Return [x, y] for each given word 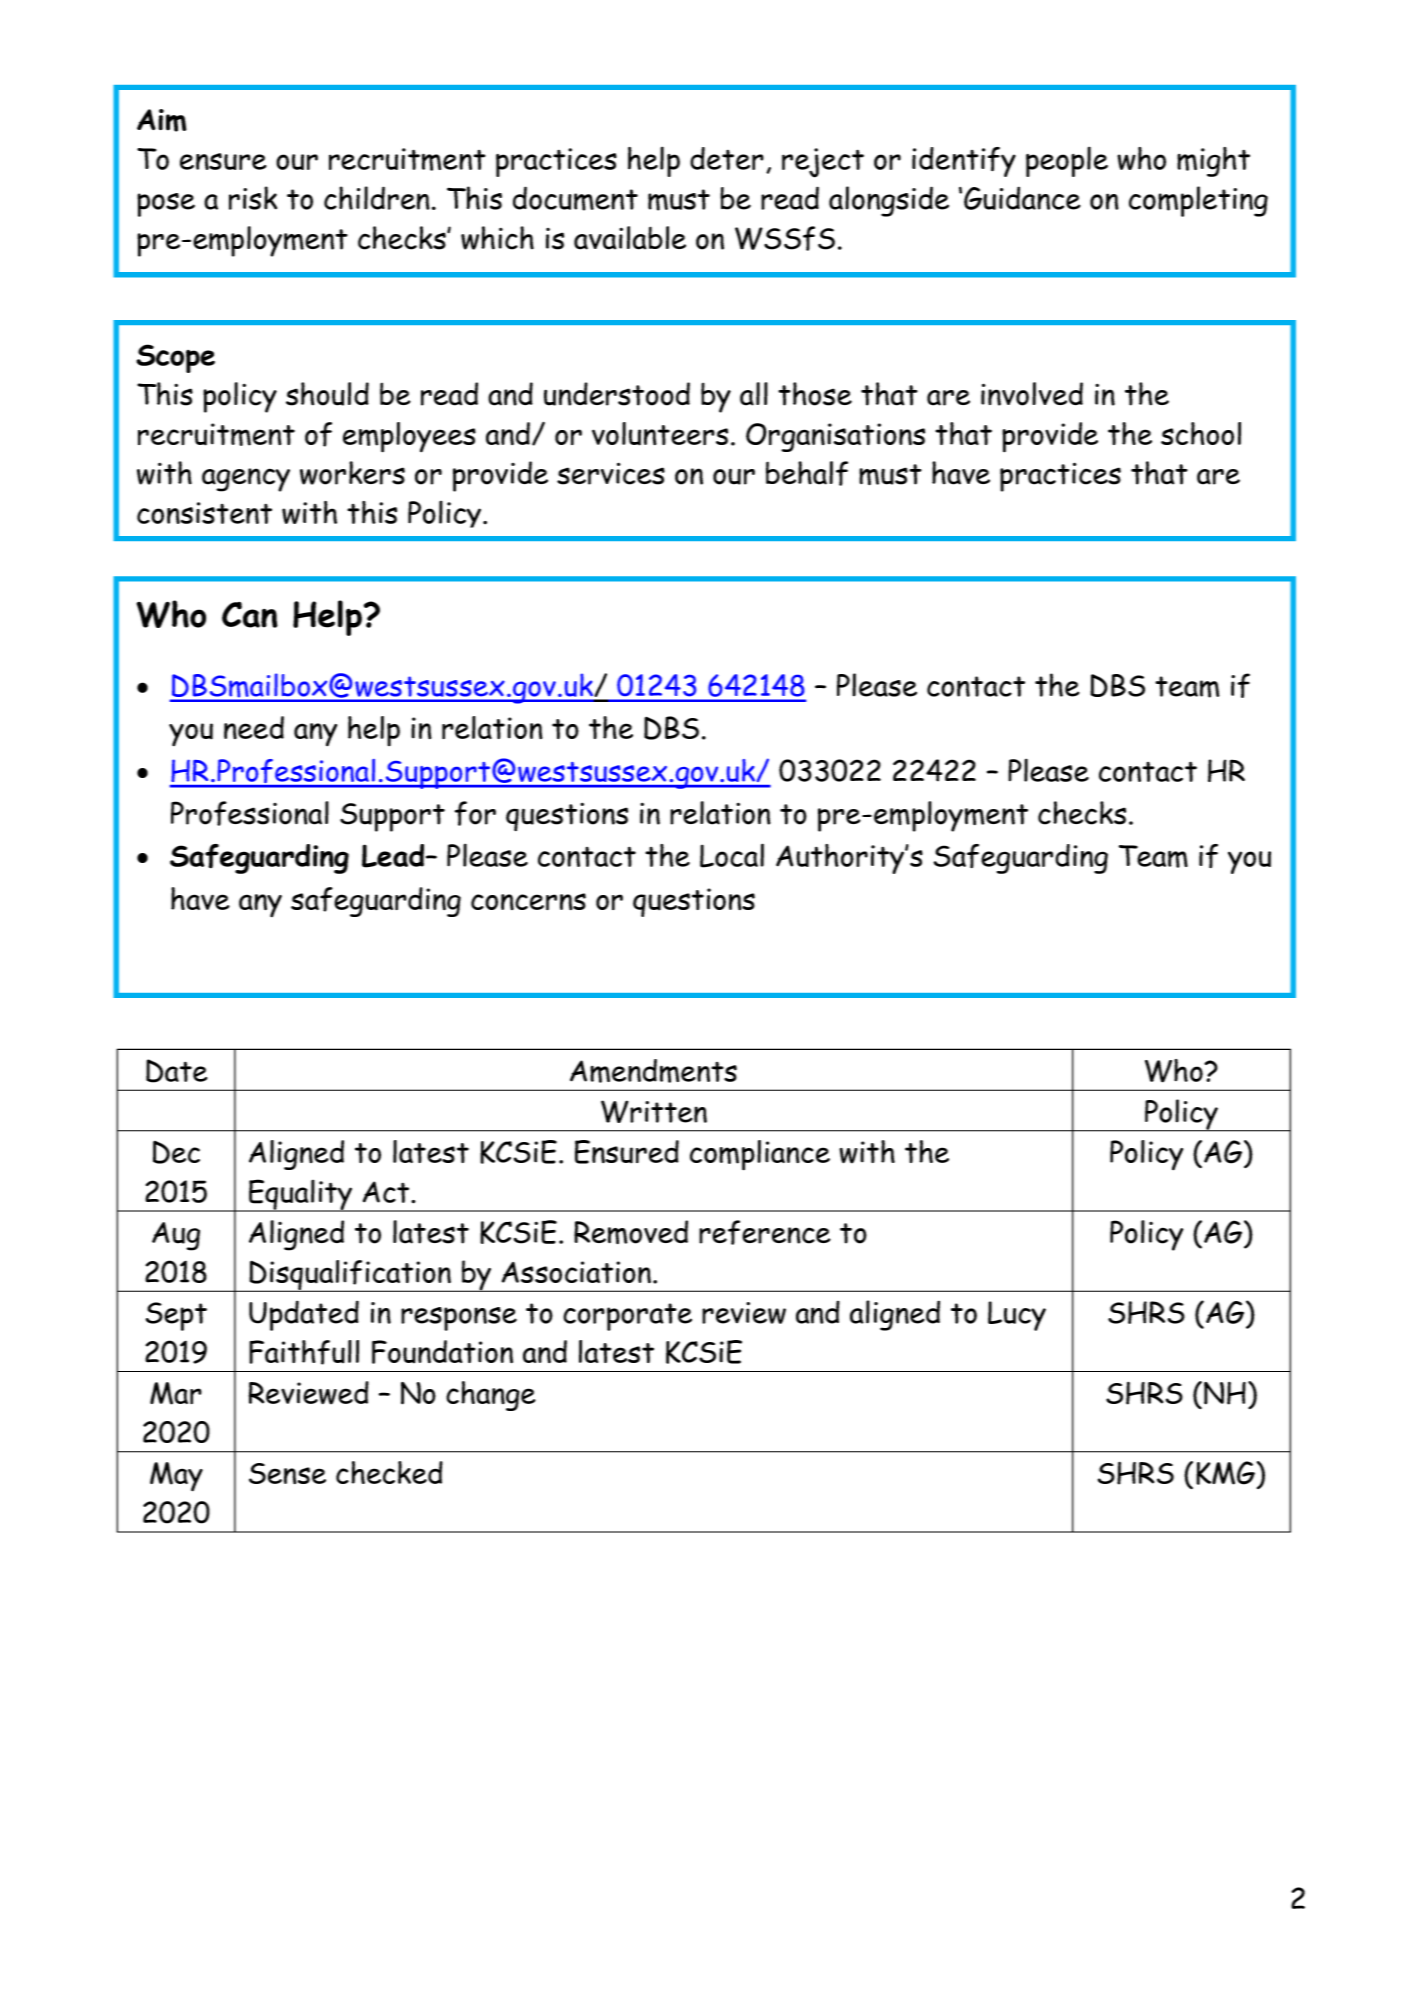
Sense [287, 1473]
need [254, 727]
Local [732, 855]
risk [253, 198]
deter [727, 158]
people [1067, 161]
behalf [807, 473]
